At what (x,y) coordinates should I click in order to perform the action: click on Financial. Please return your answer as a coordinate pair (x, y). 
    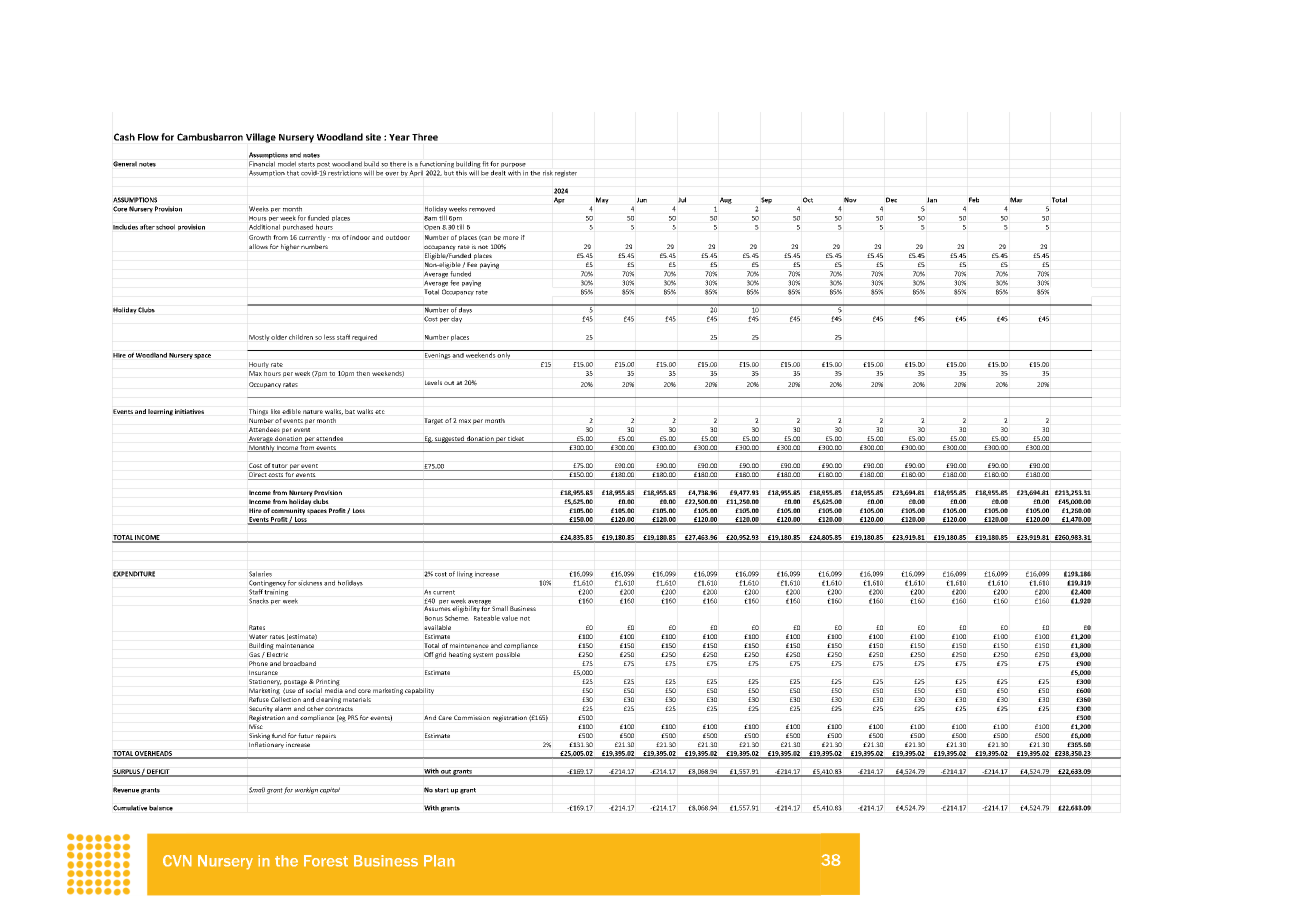
    Looking at the image, I should click on (262, 164).
